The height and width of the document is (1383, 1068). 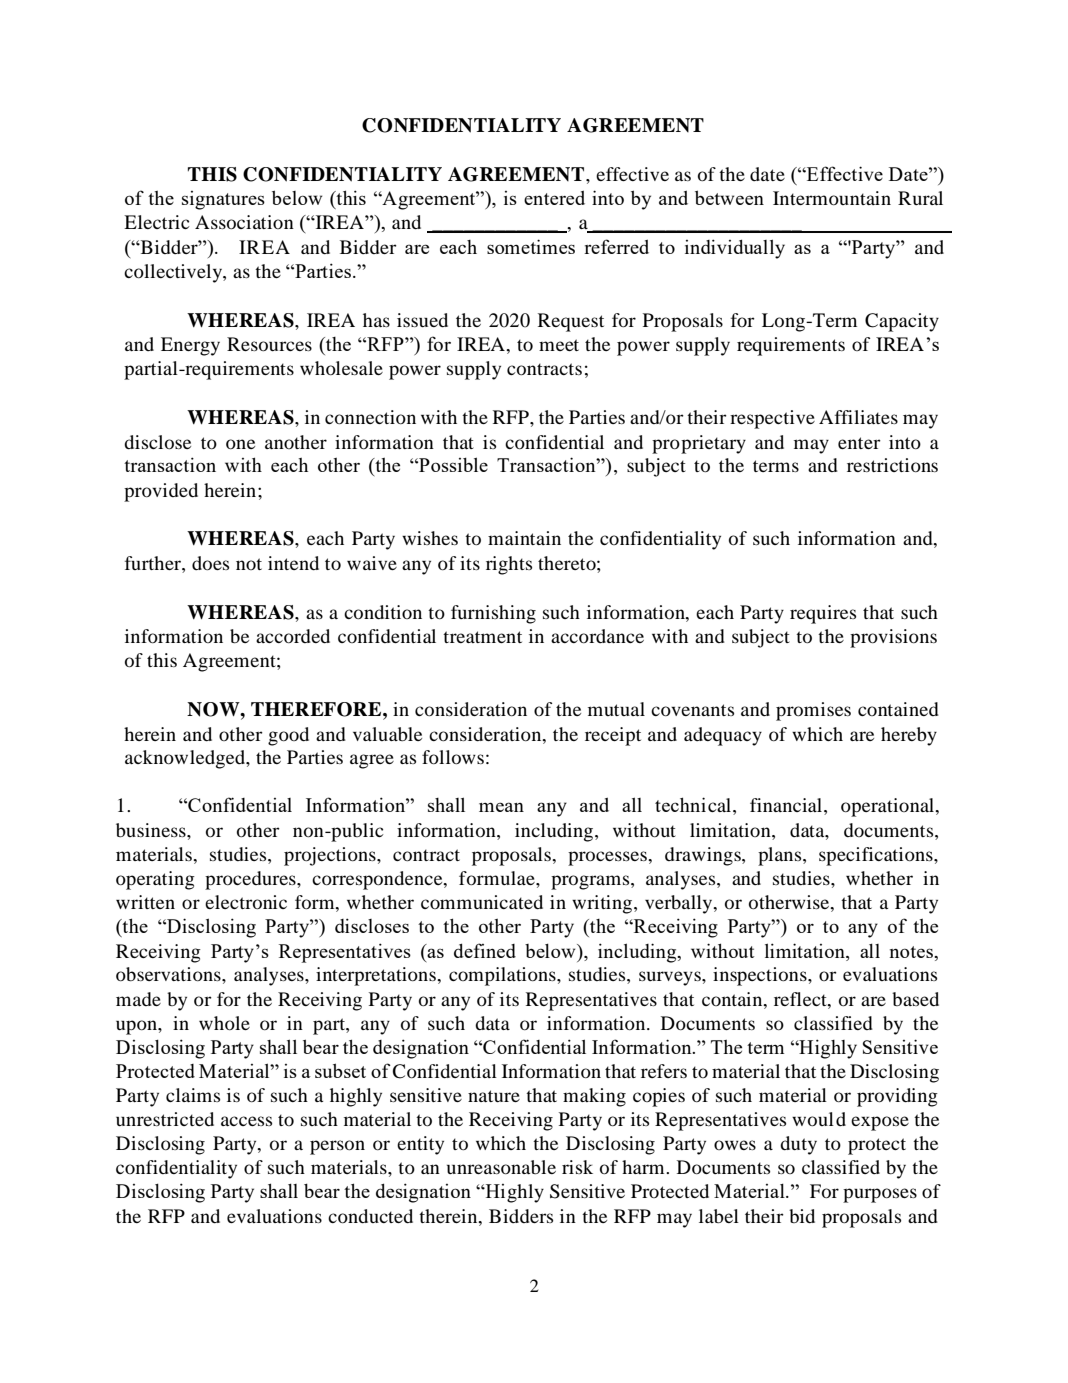 What do you see at coordinates (501, 1167) in the document?
I see `unreasonable` at bounding box center [501, 1167].
